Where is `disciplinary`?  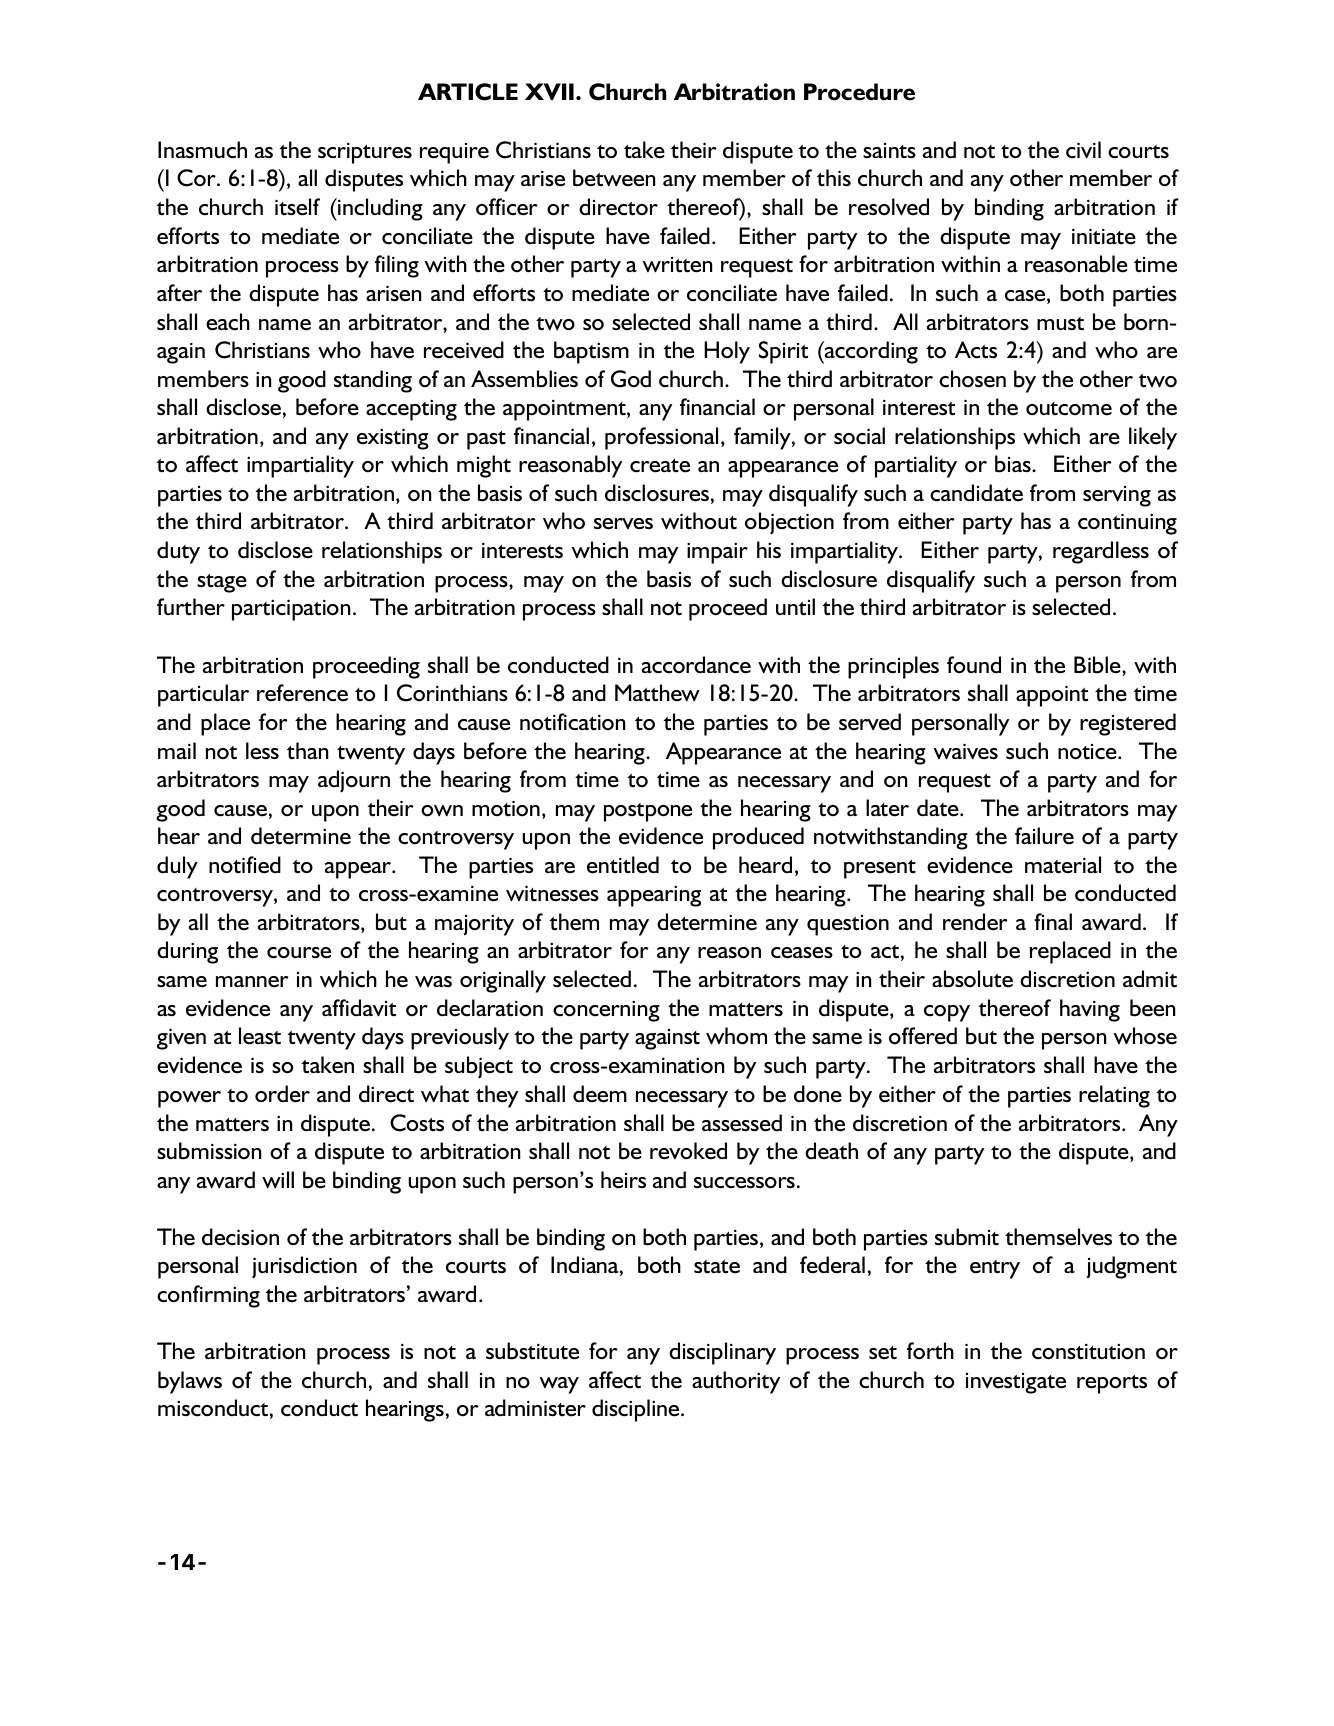 disciplinary is located at coordinates (722, 1353).
